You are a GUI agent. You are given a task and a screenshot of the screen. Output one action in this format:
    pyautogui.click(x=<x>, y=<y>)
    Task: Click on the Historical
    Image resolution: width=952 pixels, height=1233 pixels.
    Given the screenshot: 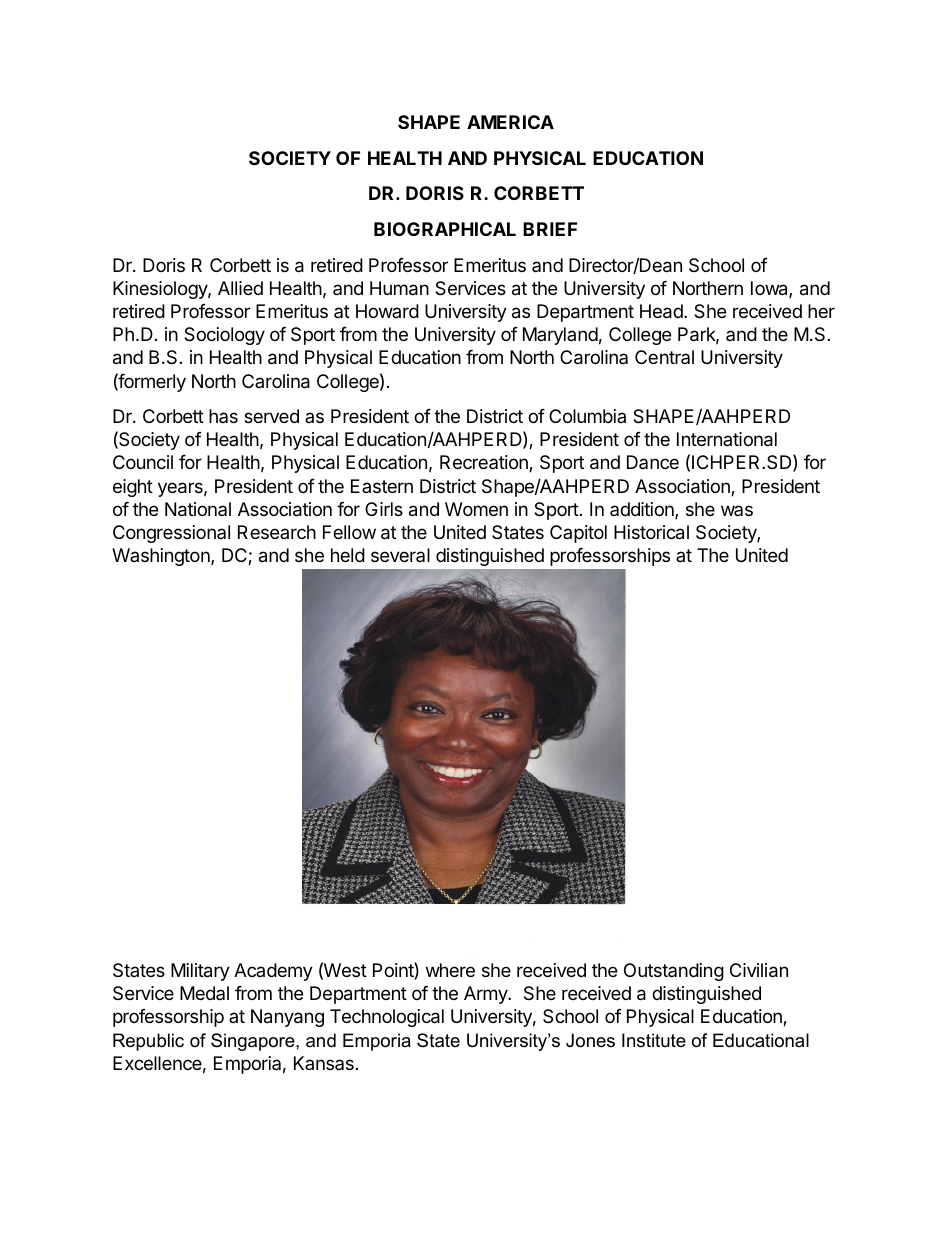 What is the action you would take?
    pyautogui.click(x=651, y=532)
